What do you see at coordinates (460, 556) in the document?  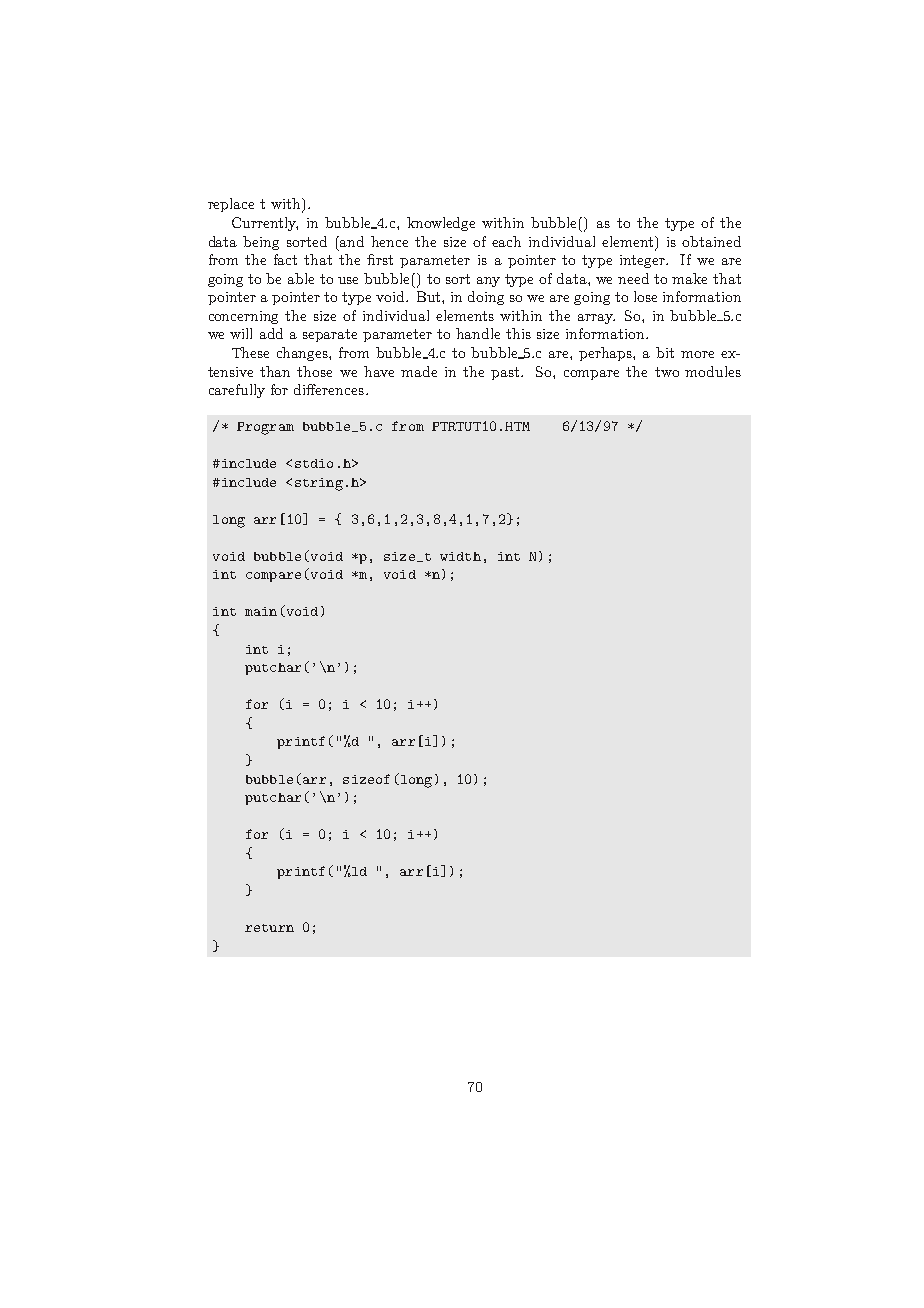 I see `width` at bounding box center [460, 556].
